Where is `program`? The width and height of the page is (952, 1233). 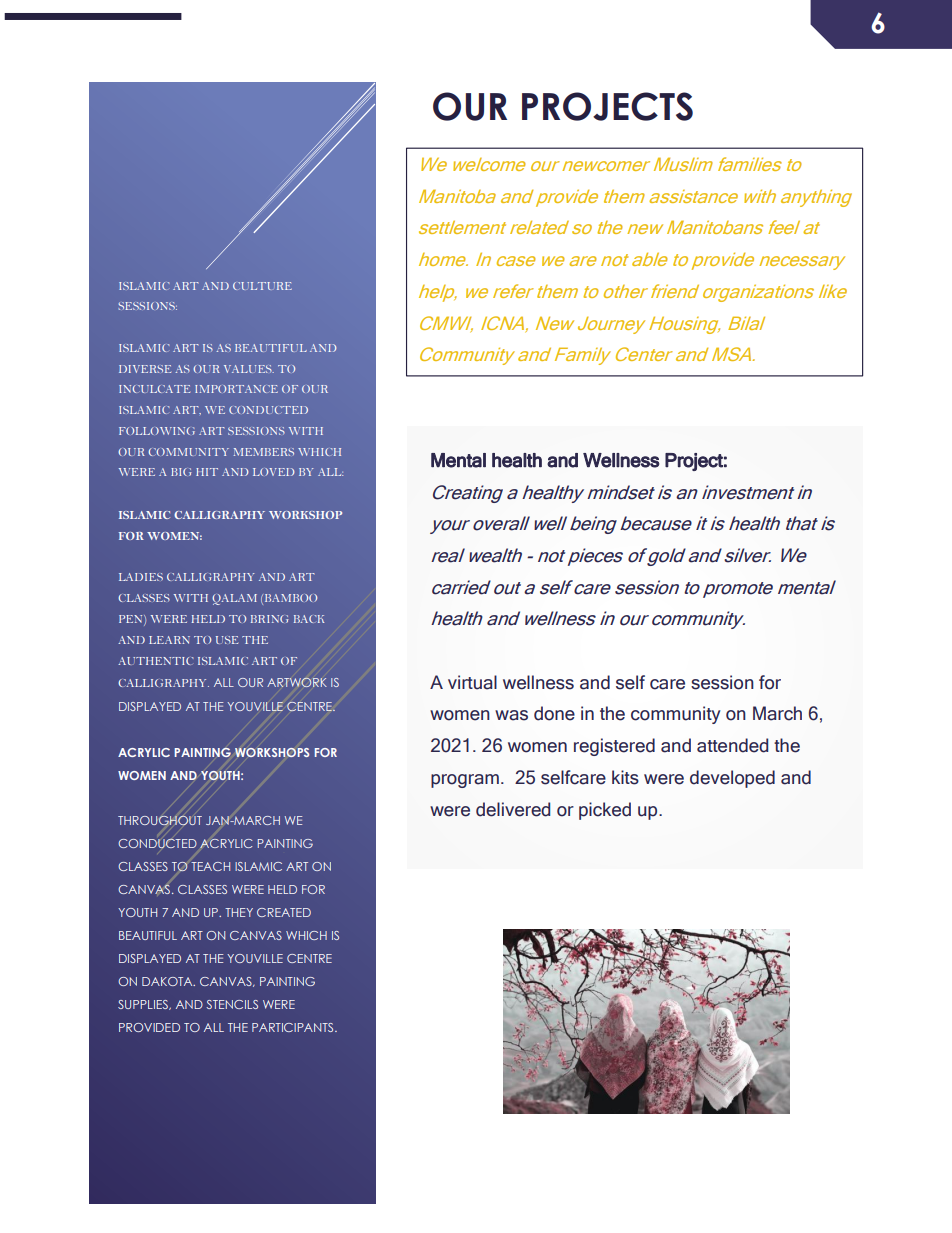 program is located at coordinates (465, 781).
